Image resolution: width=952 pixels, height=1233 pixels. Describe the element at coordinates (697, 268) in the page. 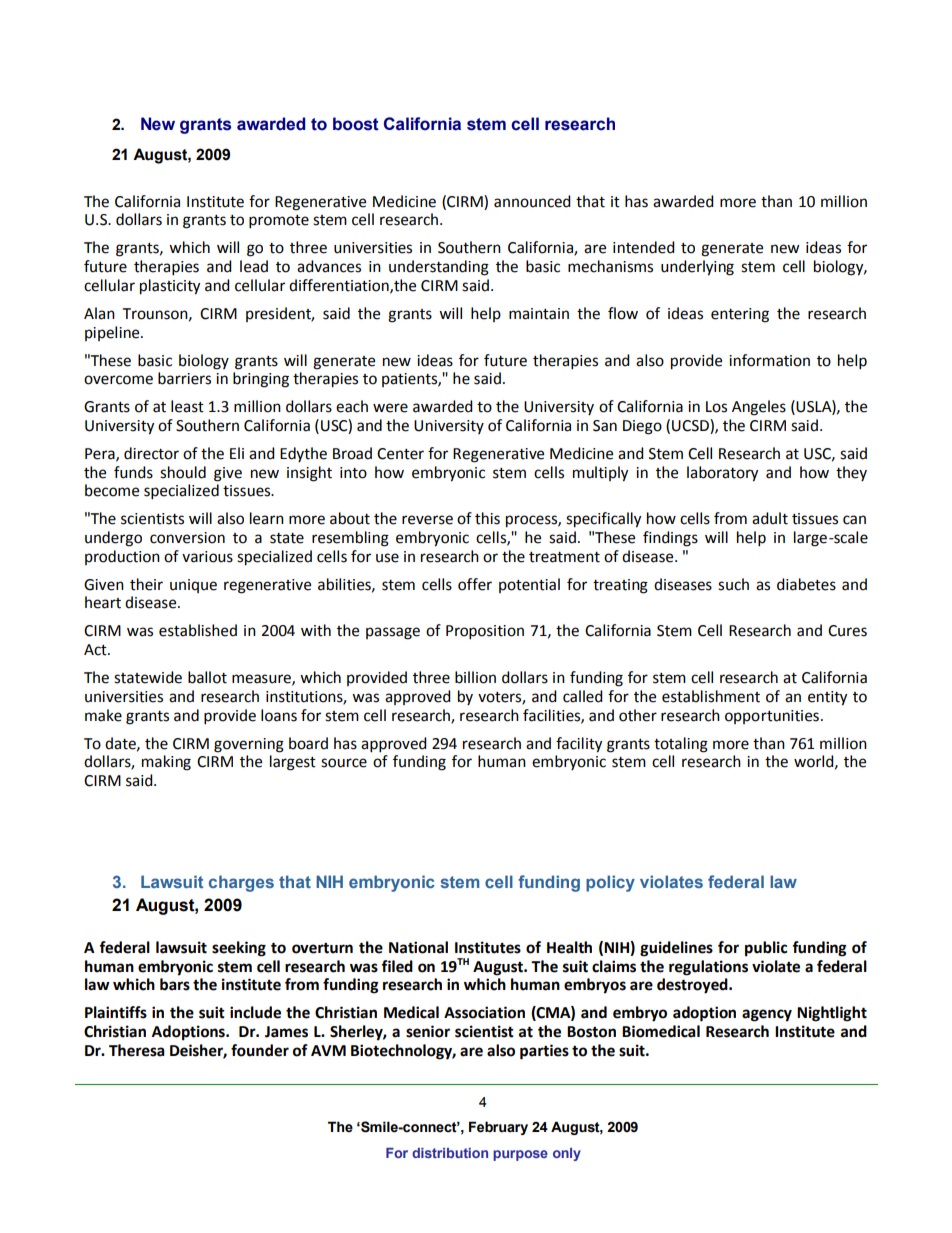

I see `underlying` at that location.
